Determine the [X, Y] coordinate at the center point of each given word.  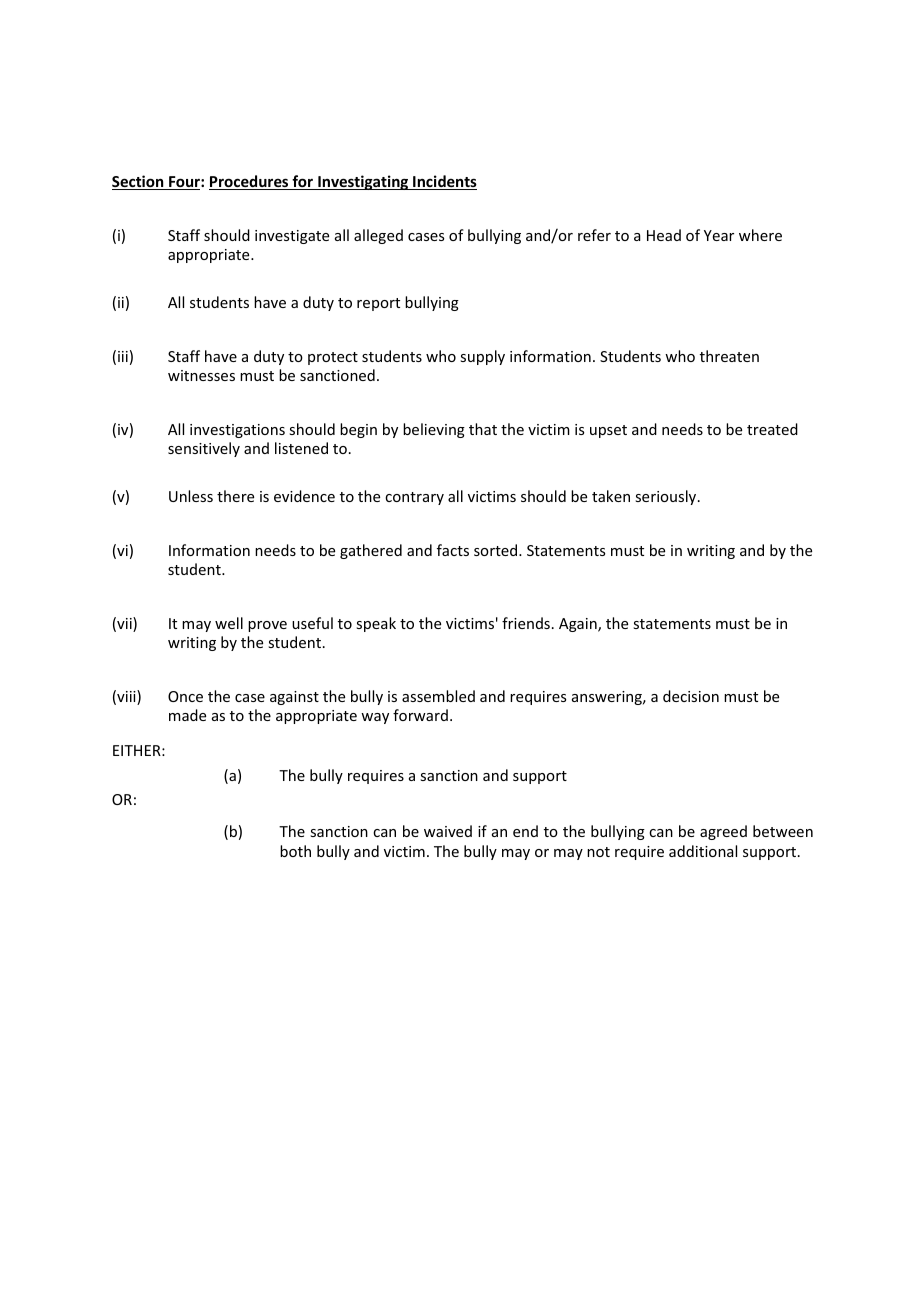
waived [448, 831]
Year [719, 235]
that [483, 429]
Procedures [250, 182]
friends [526, 623]
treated [772, 429]
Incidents [444, 182]
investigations [237, 431]
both [295, 851]
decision [691, 696]
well [229, 623]
